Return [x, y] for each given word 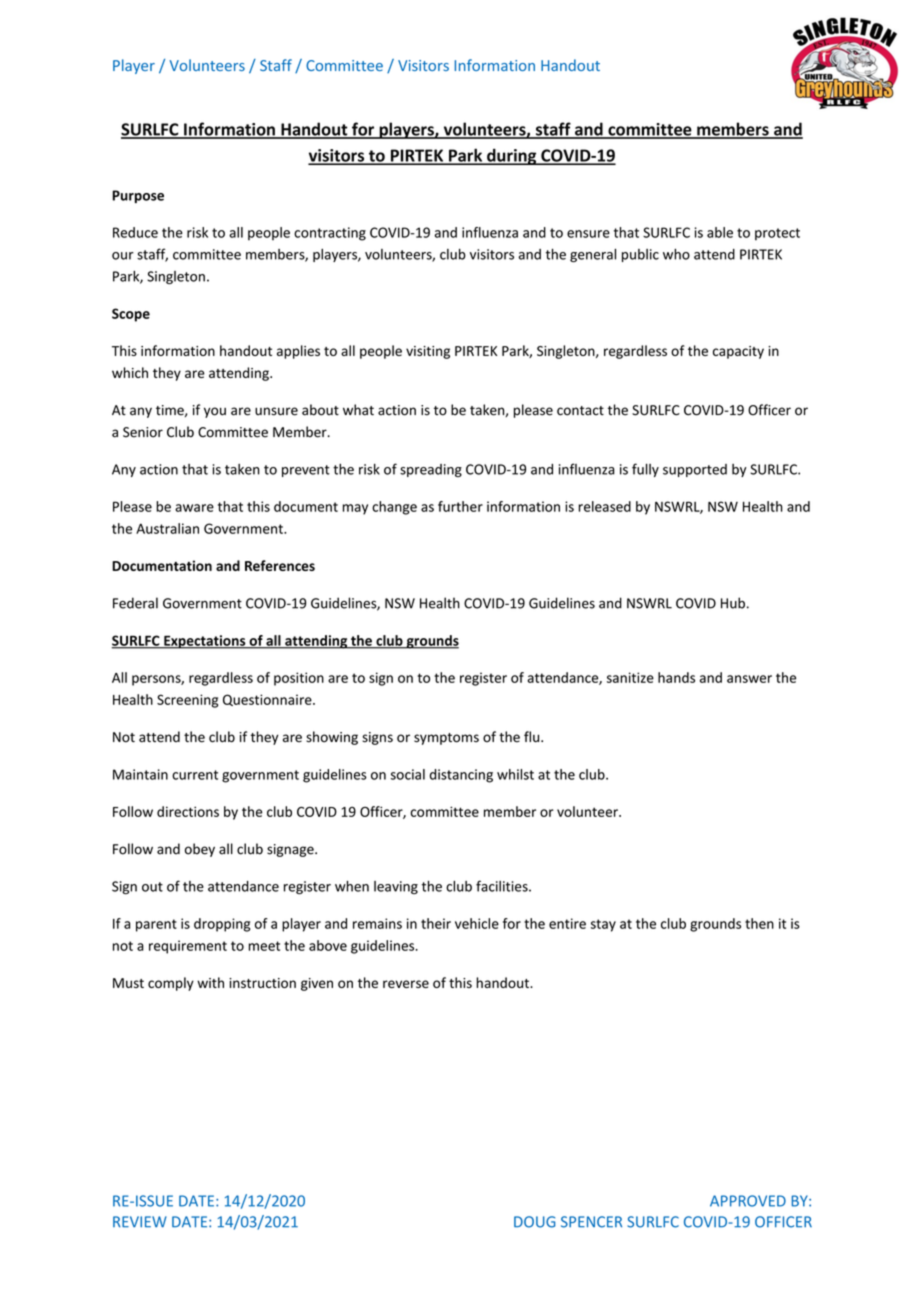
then [759, 923]
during [512, 156]
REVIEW [140, 1222]
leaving [396, 887]
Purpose [138, 196]
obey [200, 850]
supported [695, 470]
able [720, 232]
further [460, 506]
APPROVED [748, 1201]
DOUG [534, 1222]
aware [194, 508]
